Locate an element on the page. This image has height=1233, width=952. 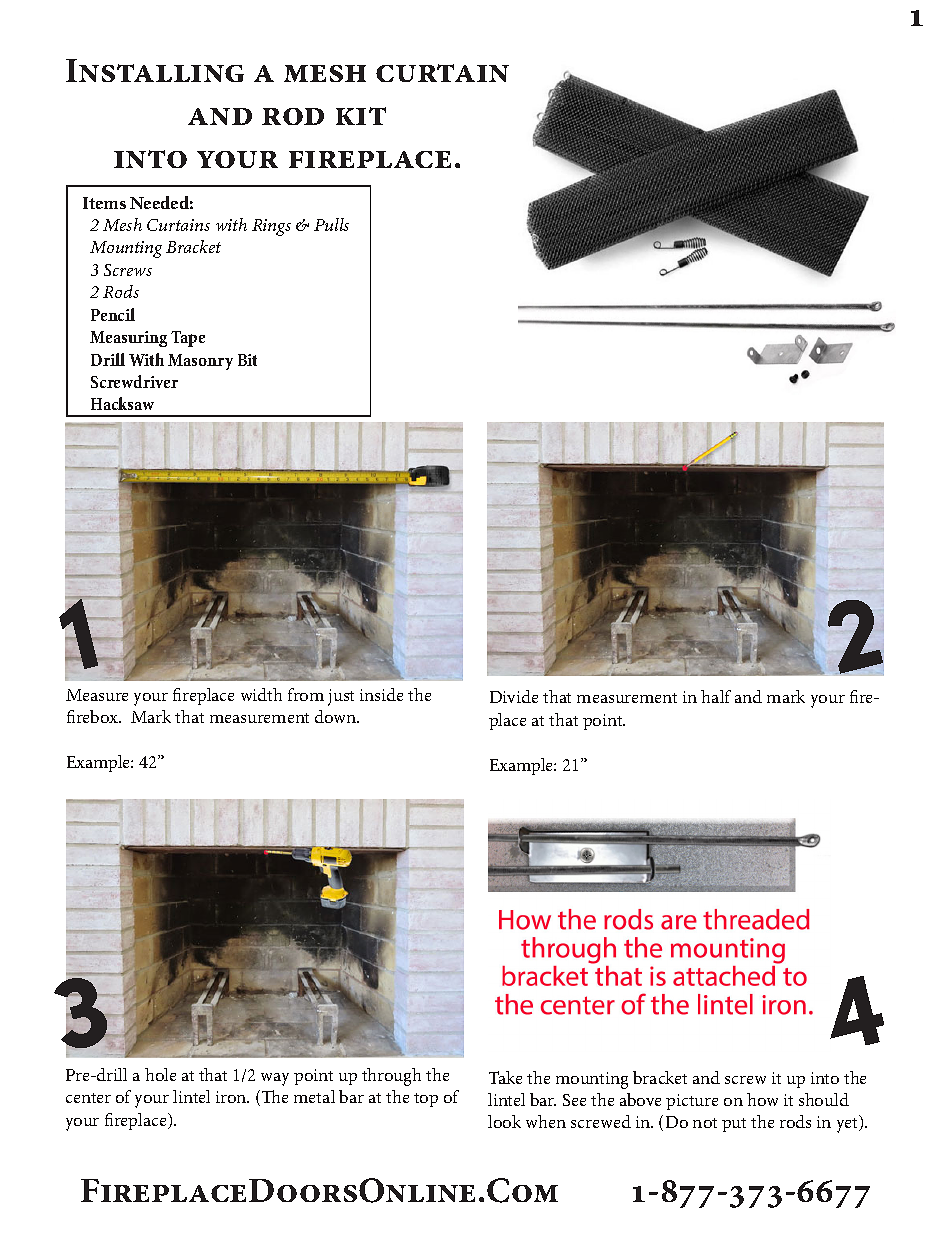
top is located at coordinates (426, 1100).
